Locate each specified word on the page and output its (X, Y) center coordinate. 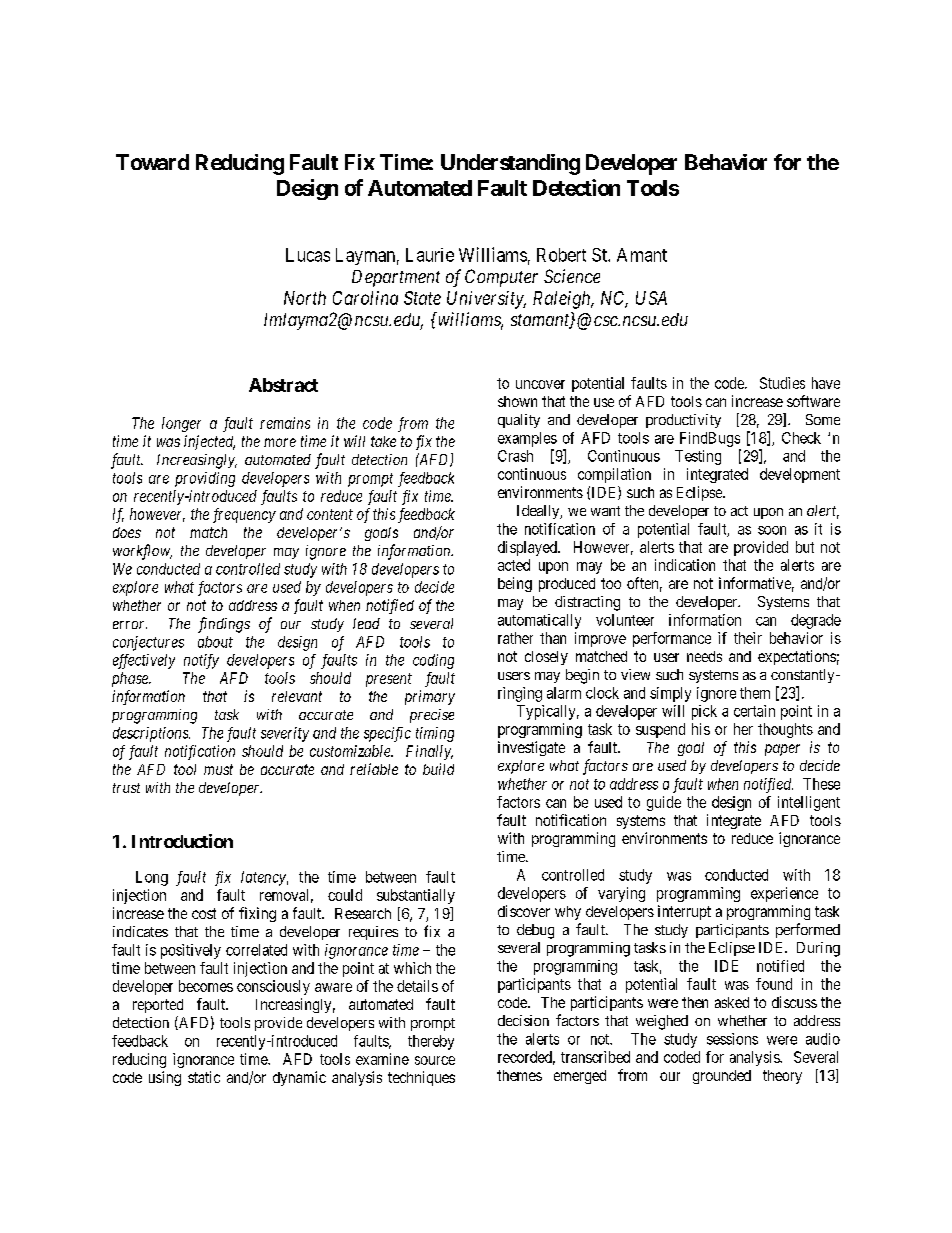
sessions (732, 1039)
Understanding (510, 164)
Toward (152, 162)
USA (651, 298)
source (435, 1060)
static (204, 1077)
